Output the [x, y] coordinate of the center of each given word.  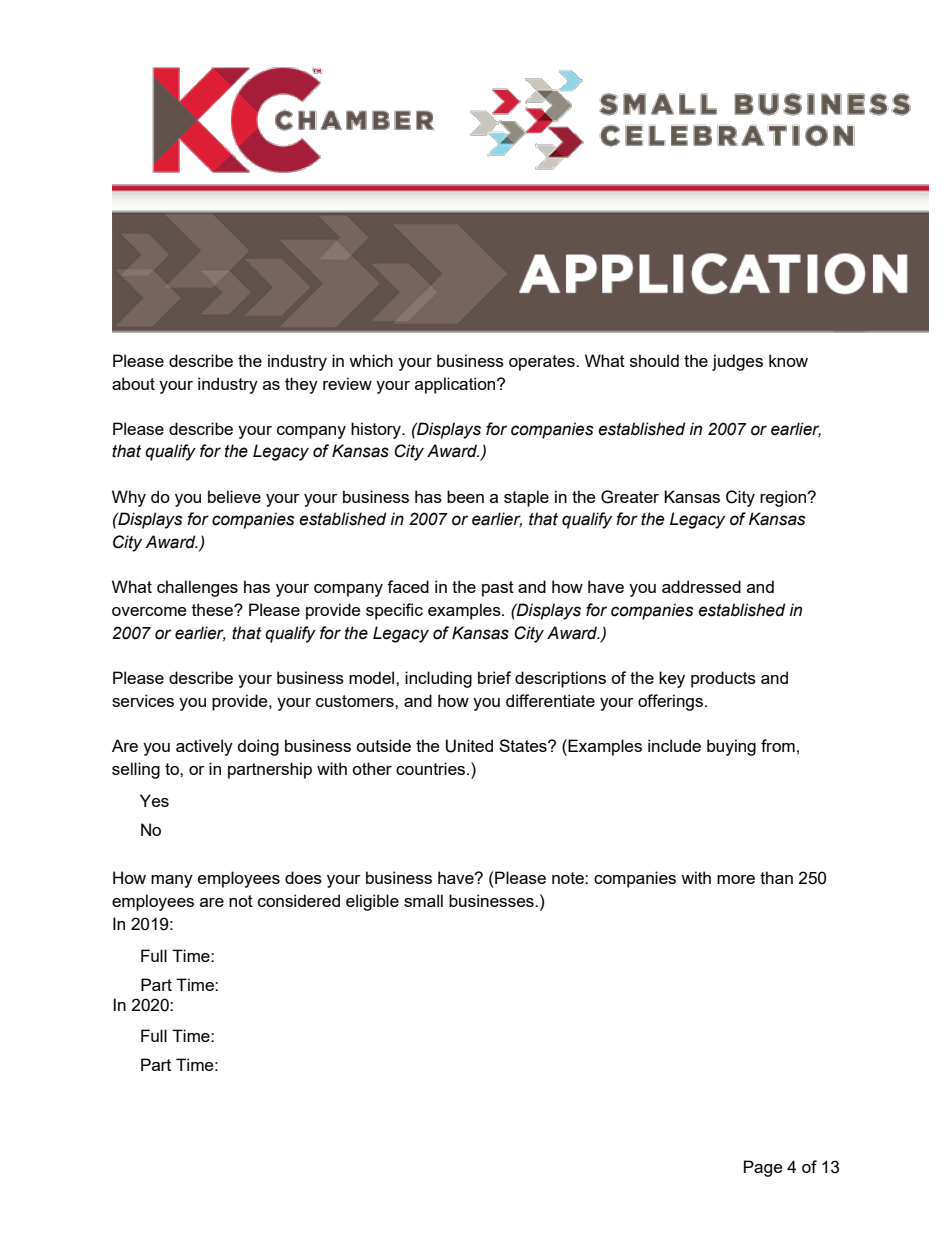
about [133, 383]
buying [731, 747]
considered [299, 900]
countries [432, 768]
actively [204, 747]
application [456, 385]
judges [737, 362]
